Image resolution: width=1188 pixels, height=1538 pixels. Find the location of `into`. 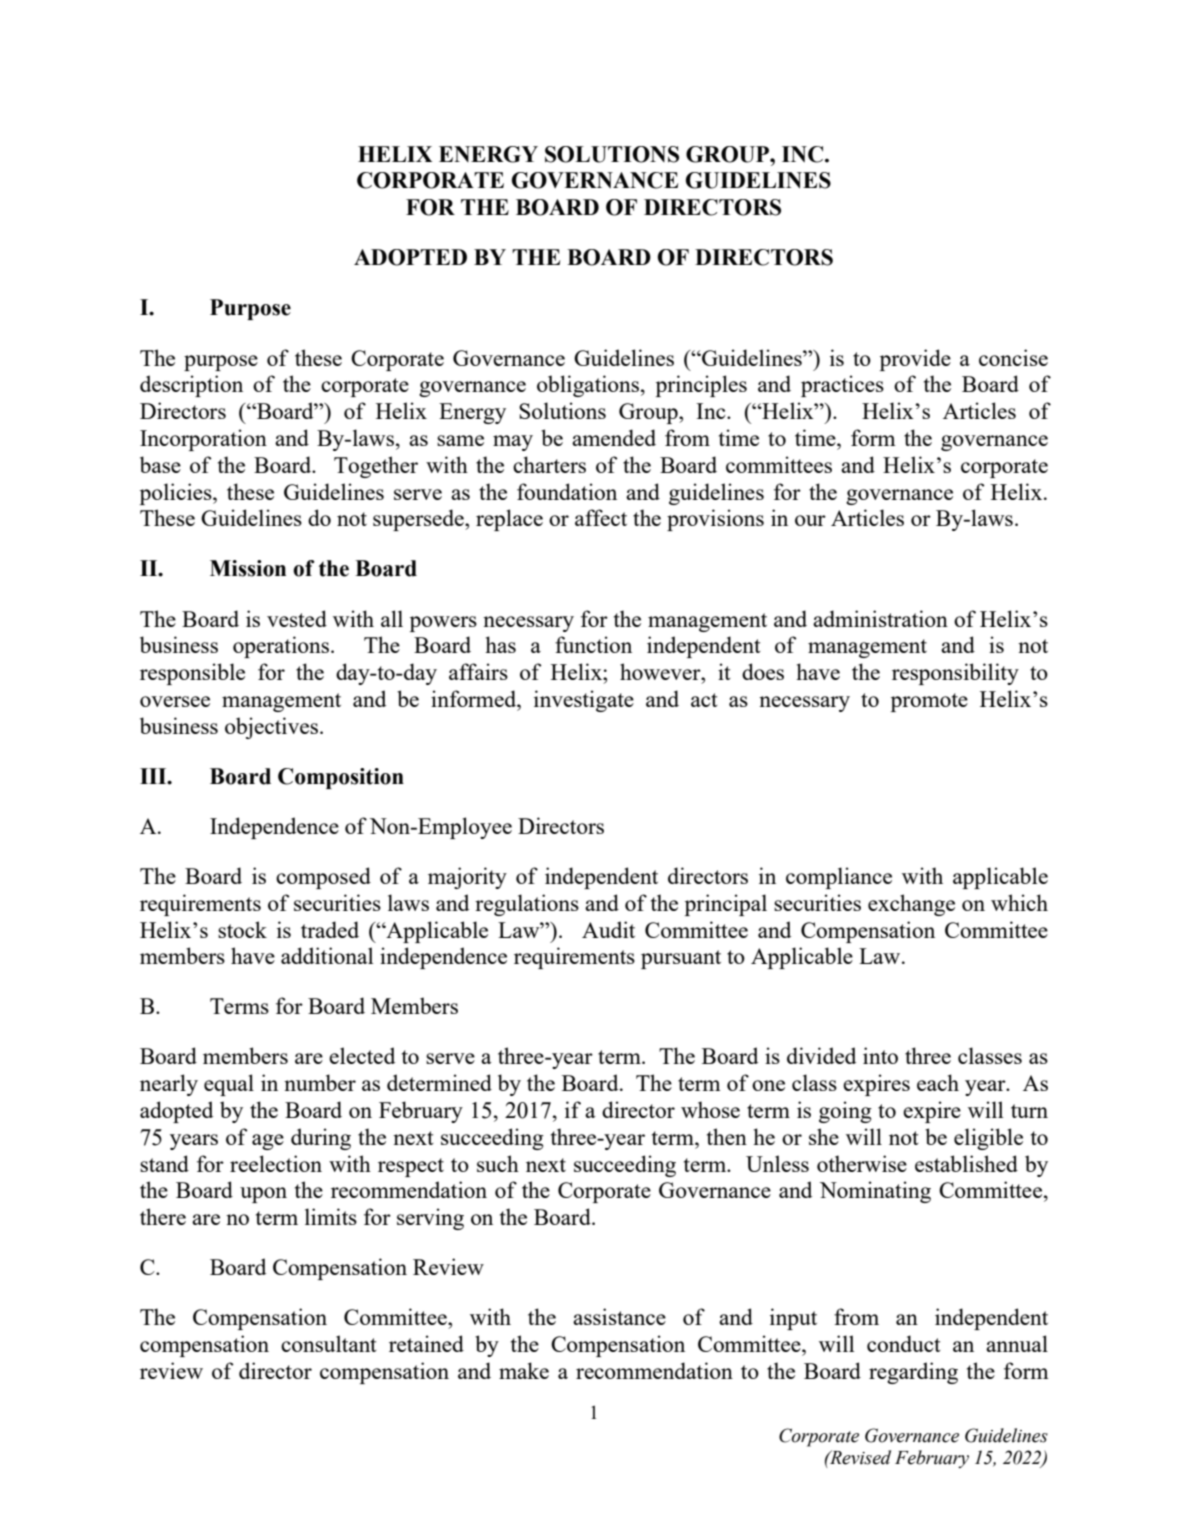

into is located at coordinates (880, 1055).
